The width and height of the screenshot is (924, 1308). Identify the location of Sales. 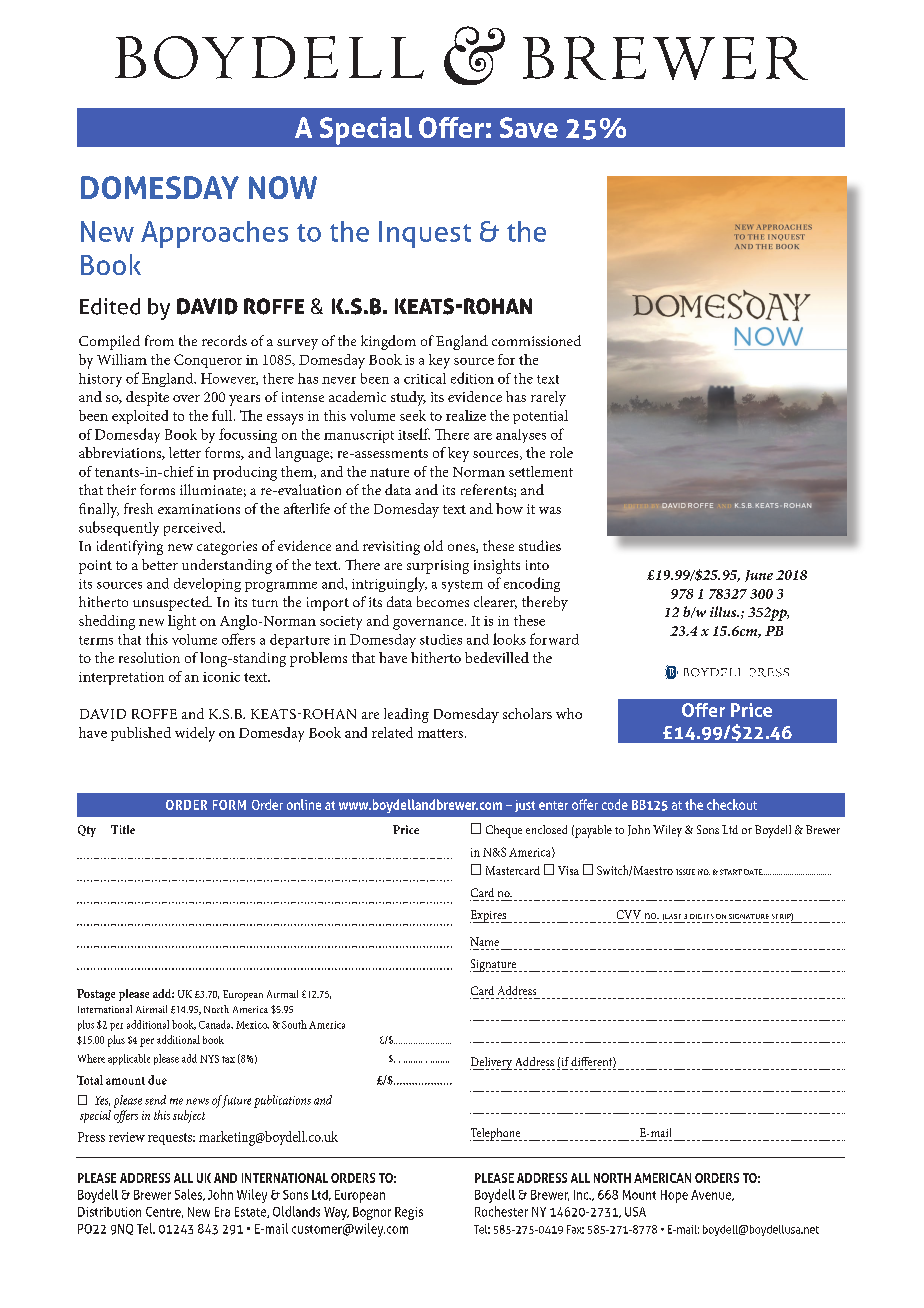
(190, 1195).
